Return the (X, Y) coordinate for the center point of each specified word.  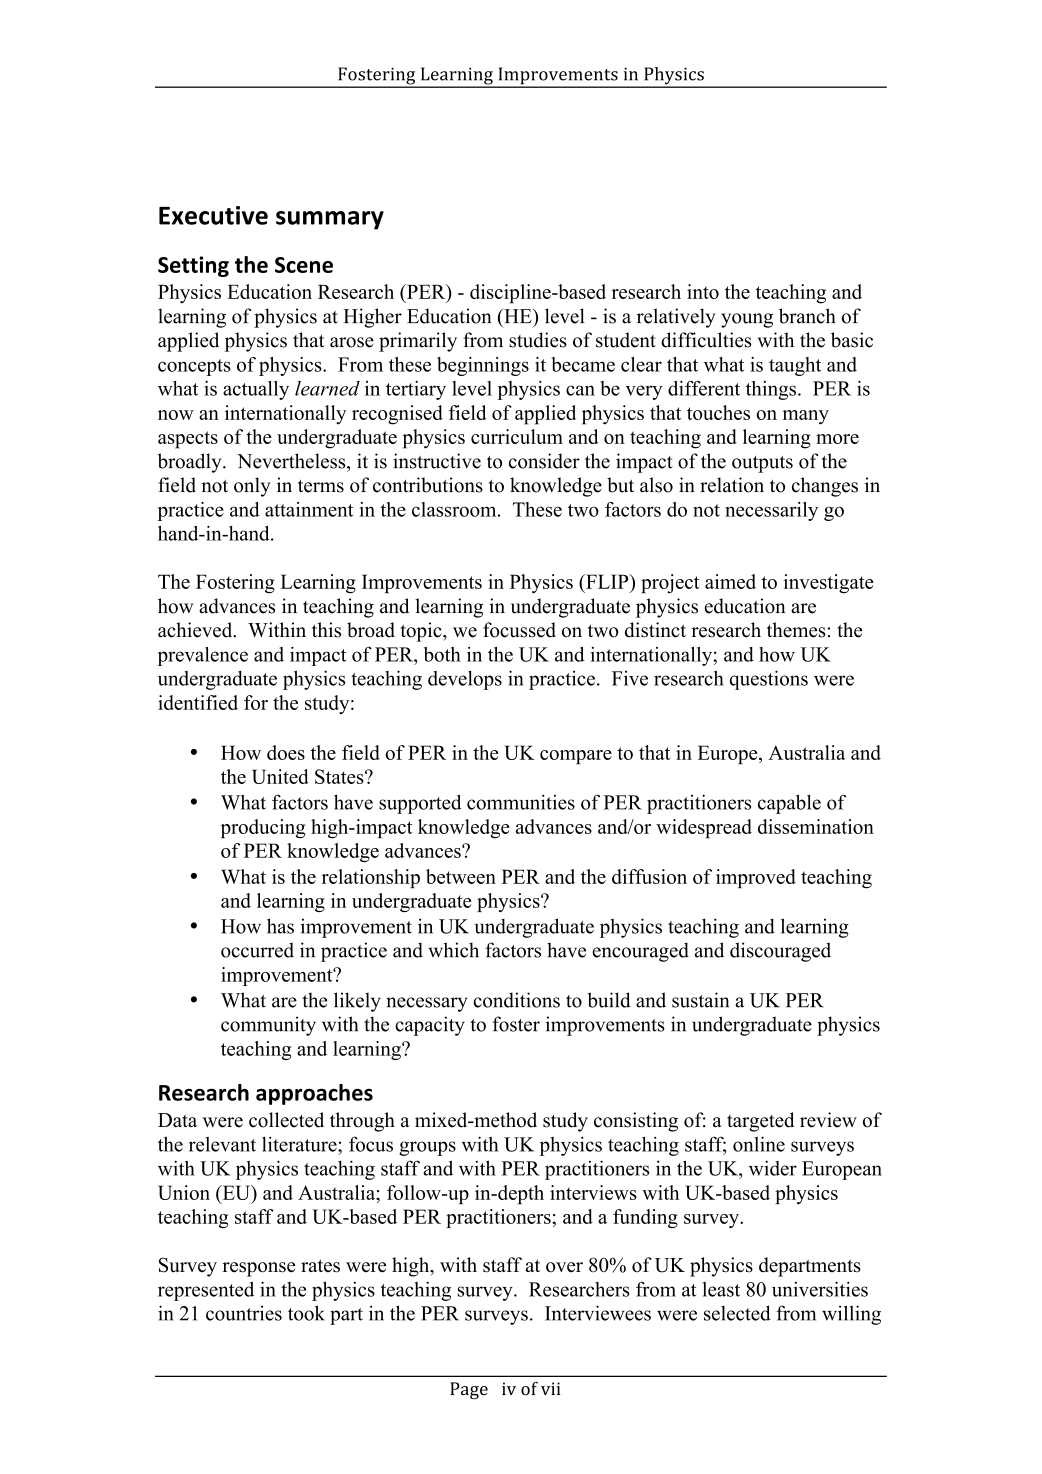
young (747, 320)
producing (263, 829)
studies (538, 340)
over (564, 1267)
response (258, 1269)
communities (521, 802)
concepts (194, 367)
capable (789, 804)
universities (820, 1289)
